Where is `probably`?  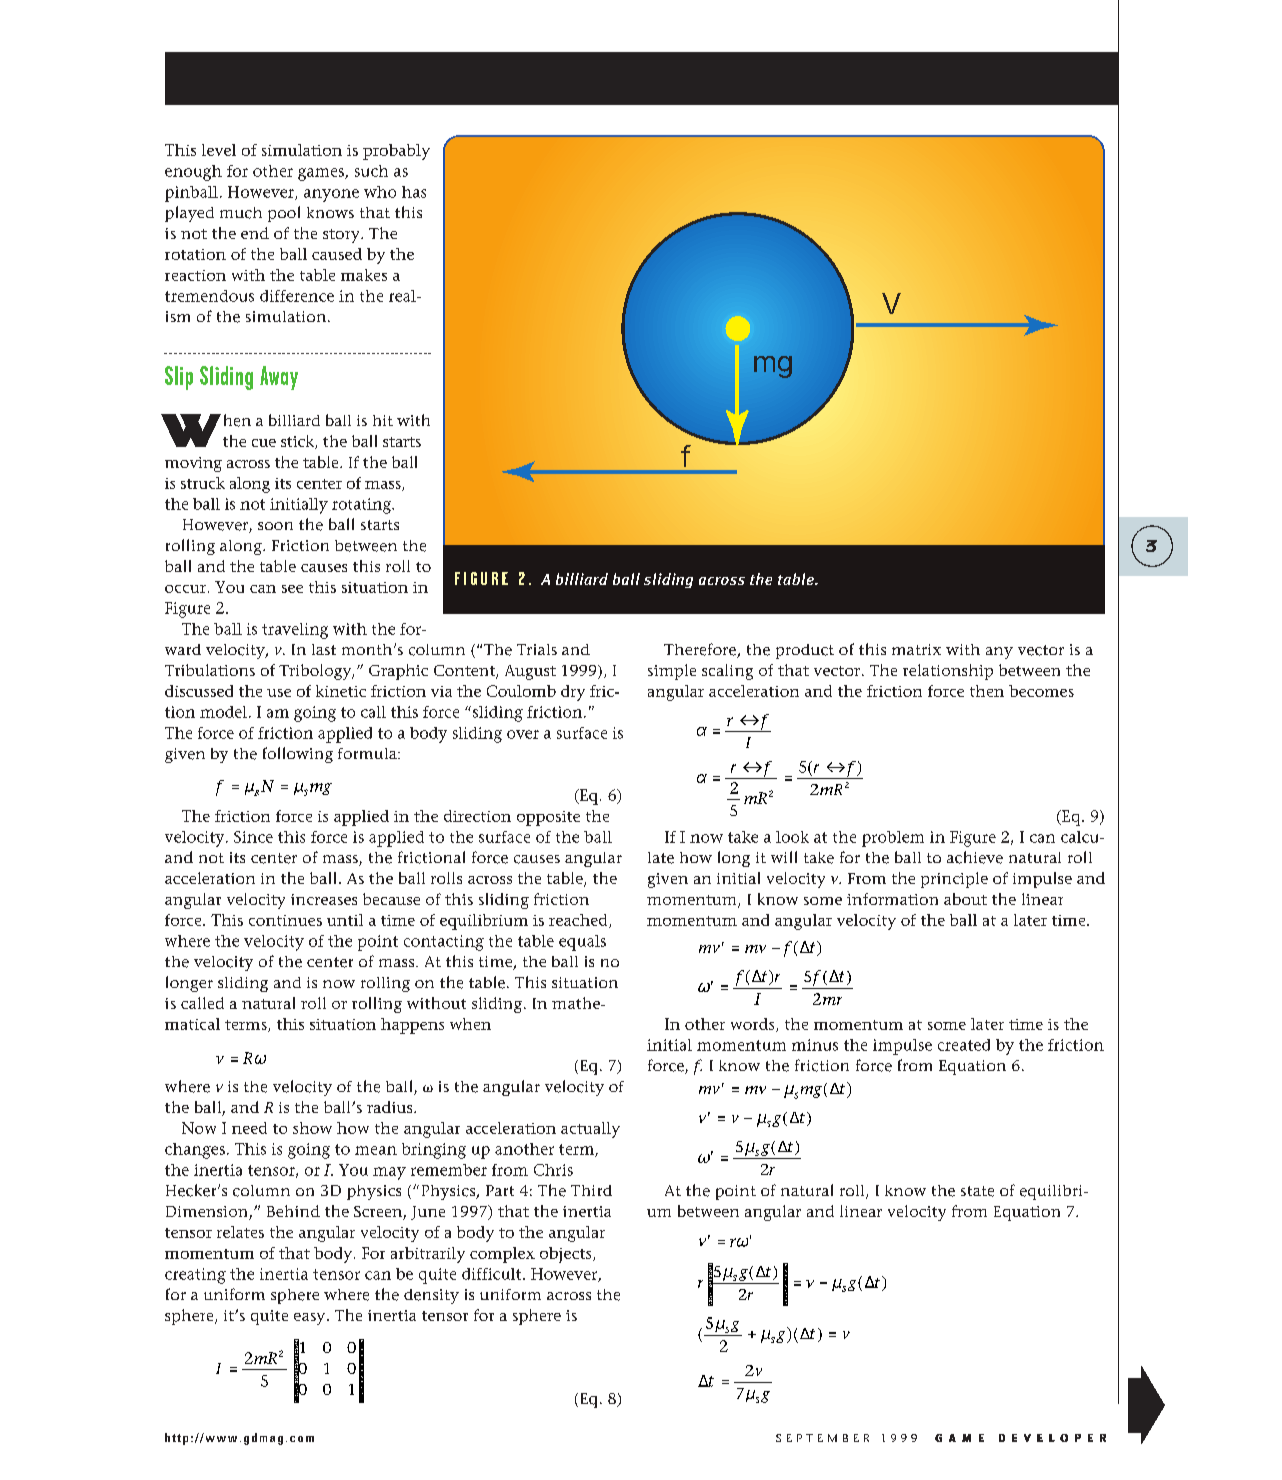
probably is located at coordinates (396, 152).
